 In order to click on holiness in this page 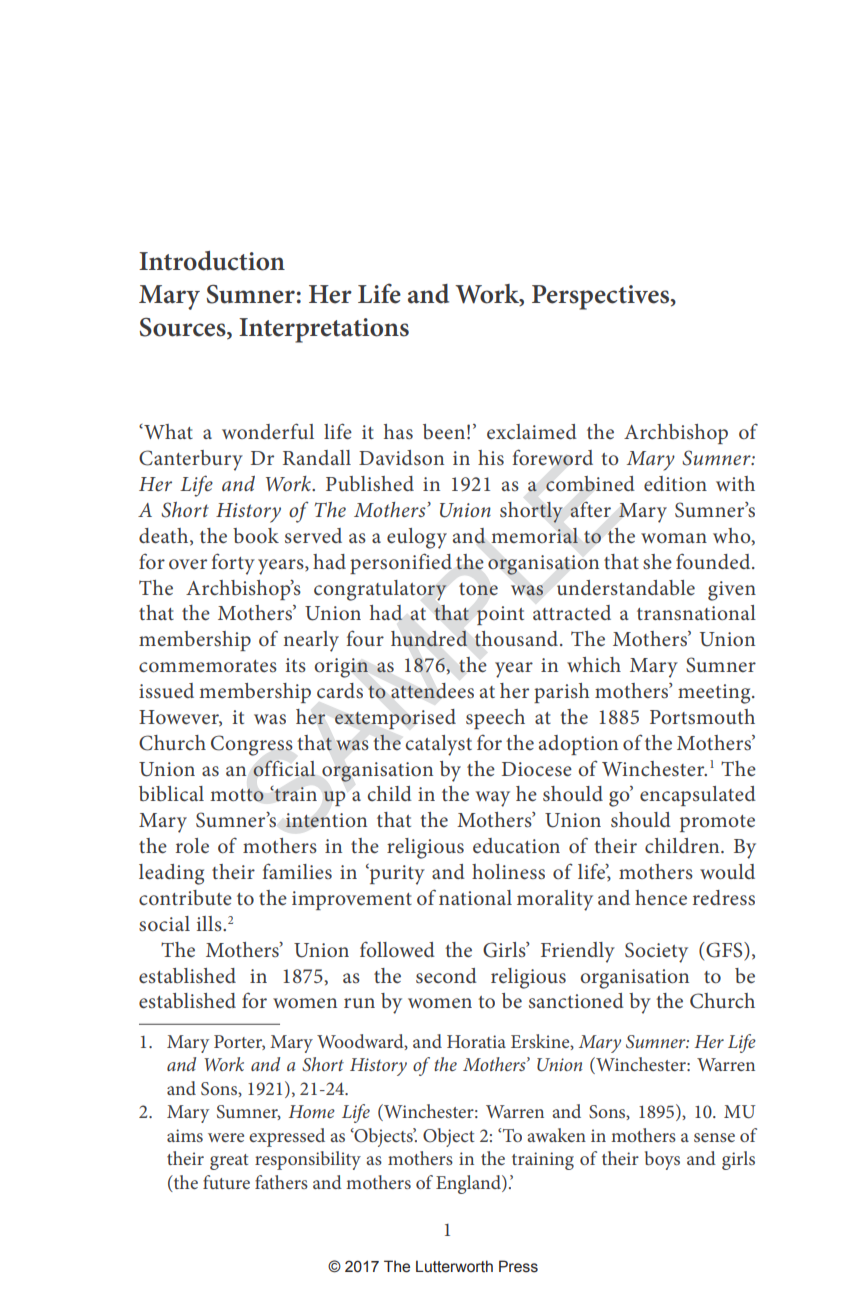, I will do `click(508, 872)`.
